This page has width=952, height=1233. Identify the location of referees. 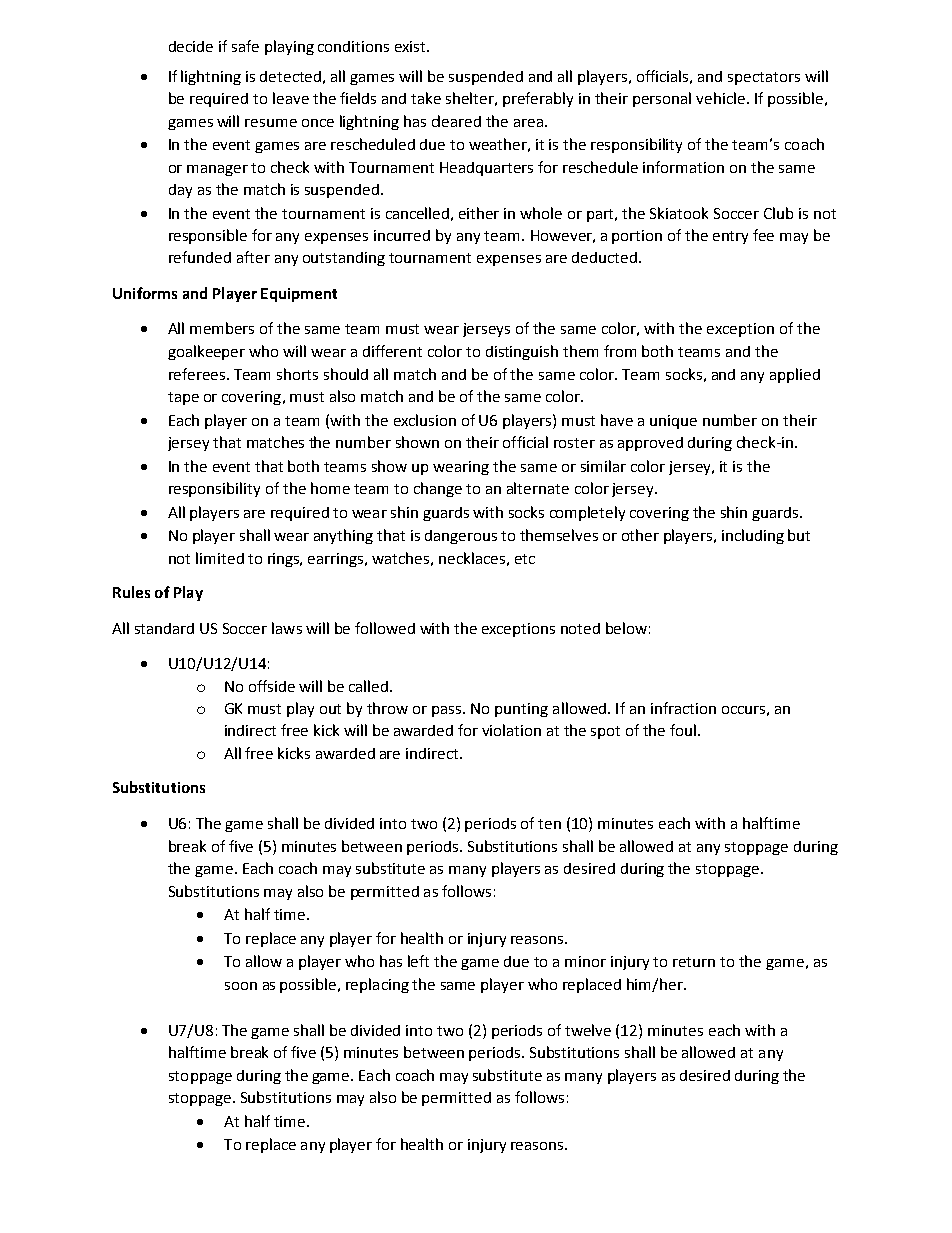
(198, 374).
